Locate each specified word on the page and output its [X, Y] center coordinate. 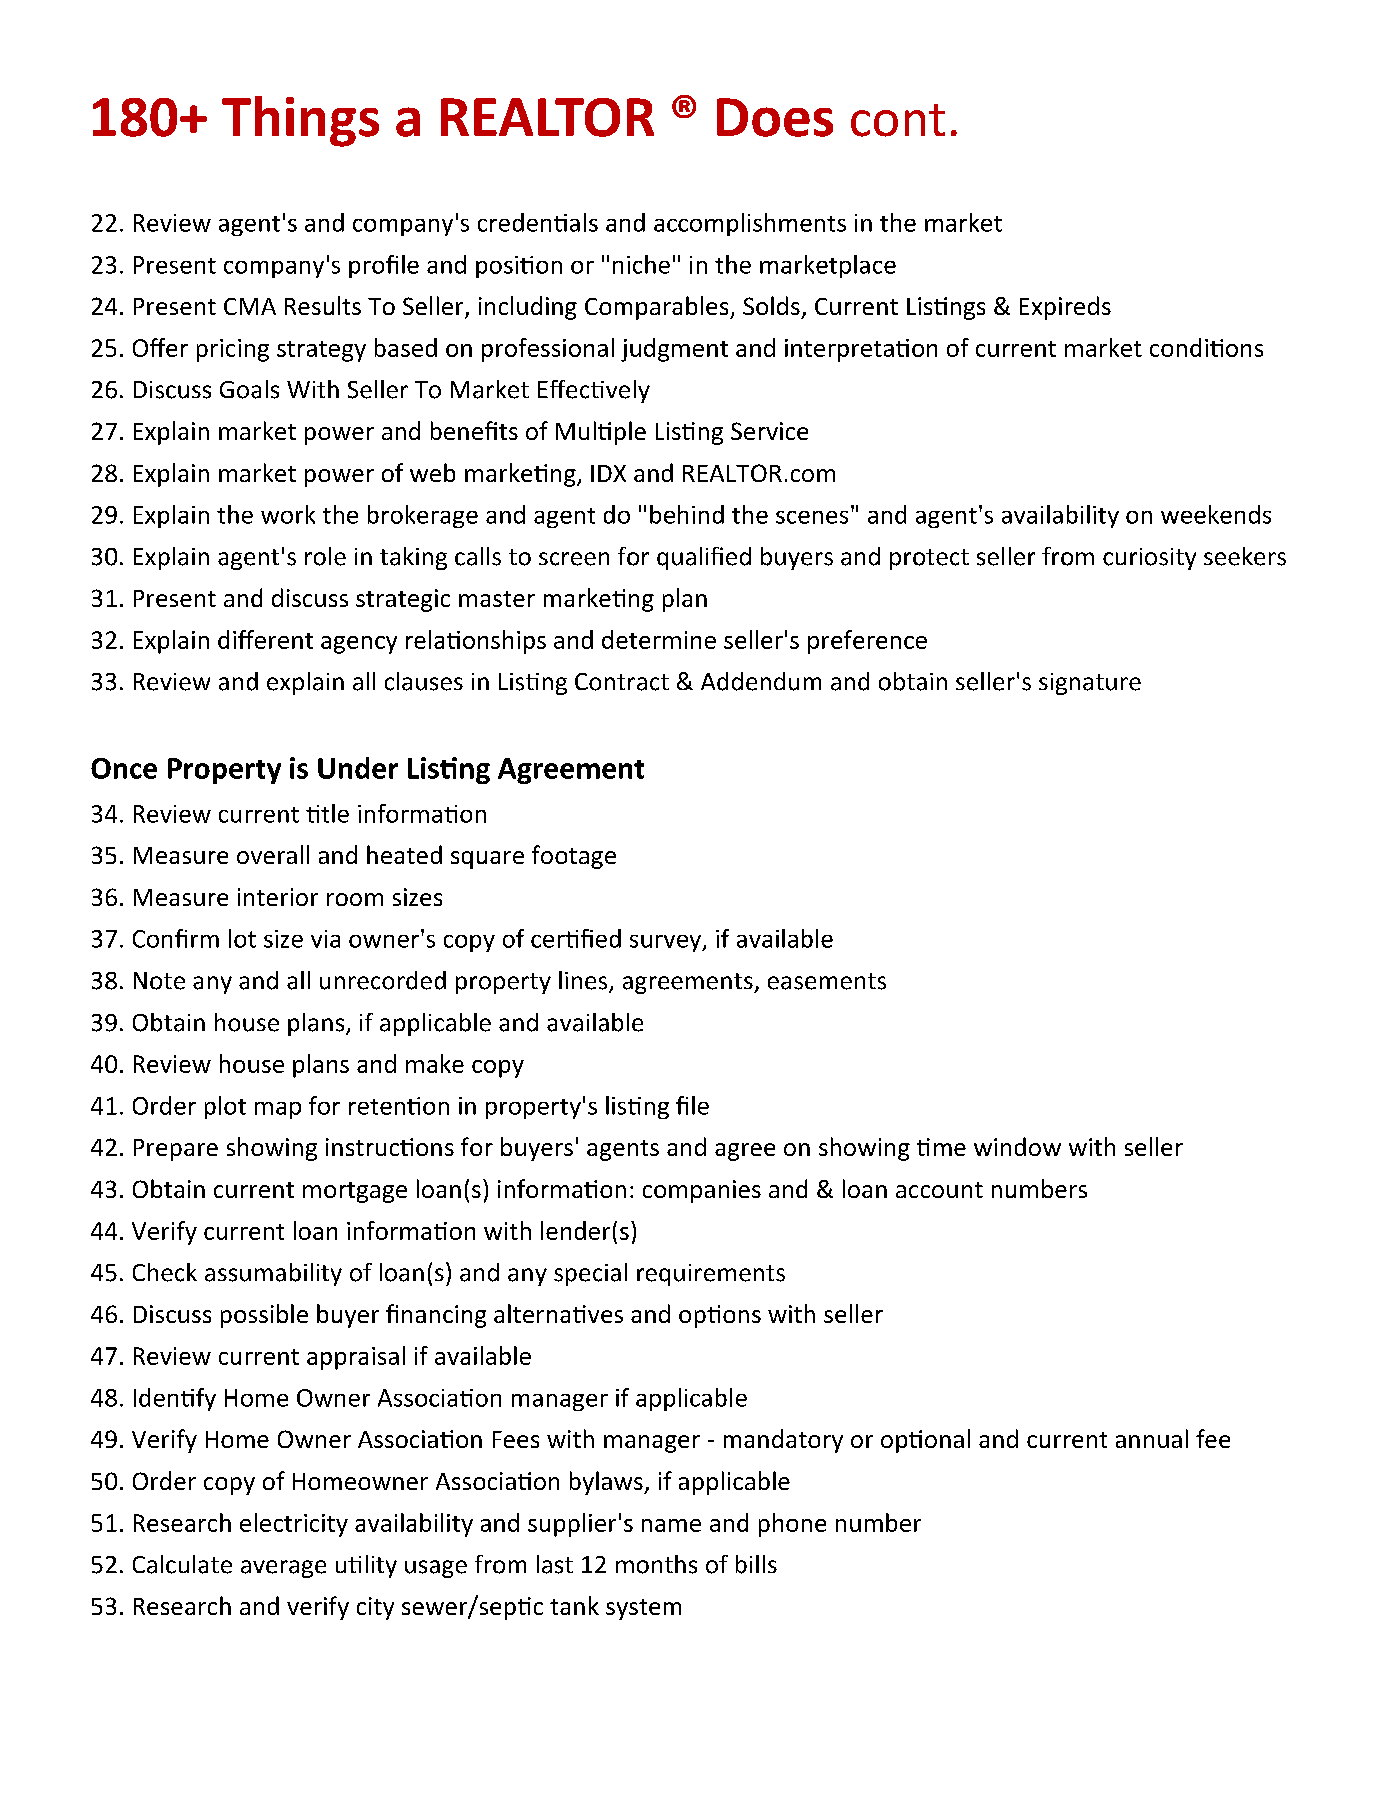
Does [775, 117]
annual [1152, 1438]
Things [300, 121]
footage [574, 857]
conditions [1206, 347]
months [656, 1564]
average [283, 1569]
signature [1090, 684]
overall [273, 854]
